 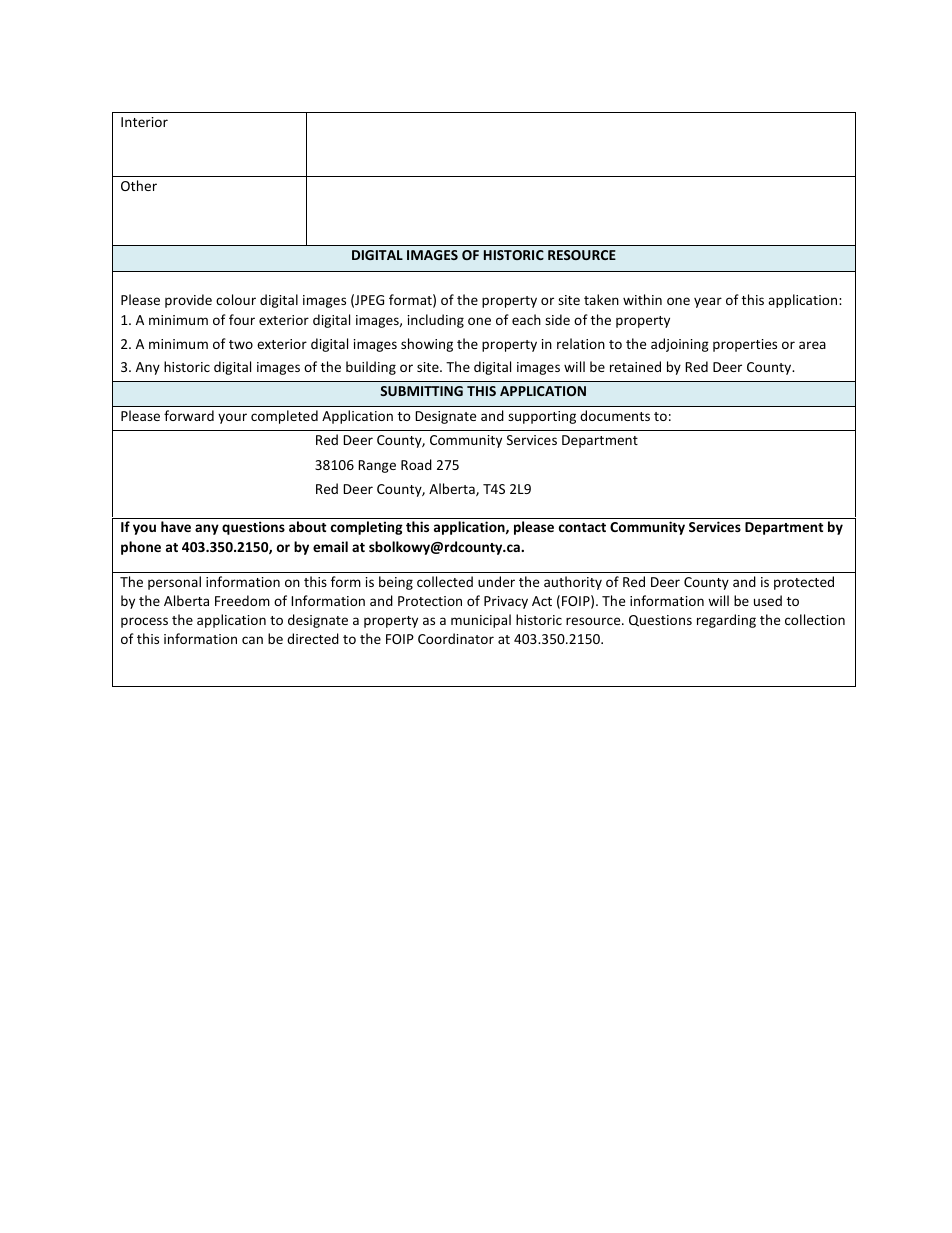 What do you see at coordinates (421, 391) in the screenshot?
I see `SUBMITTING` at bounding box center [421, 391].
